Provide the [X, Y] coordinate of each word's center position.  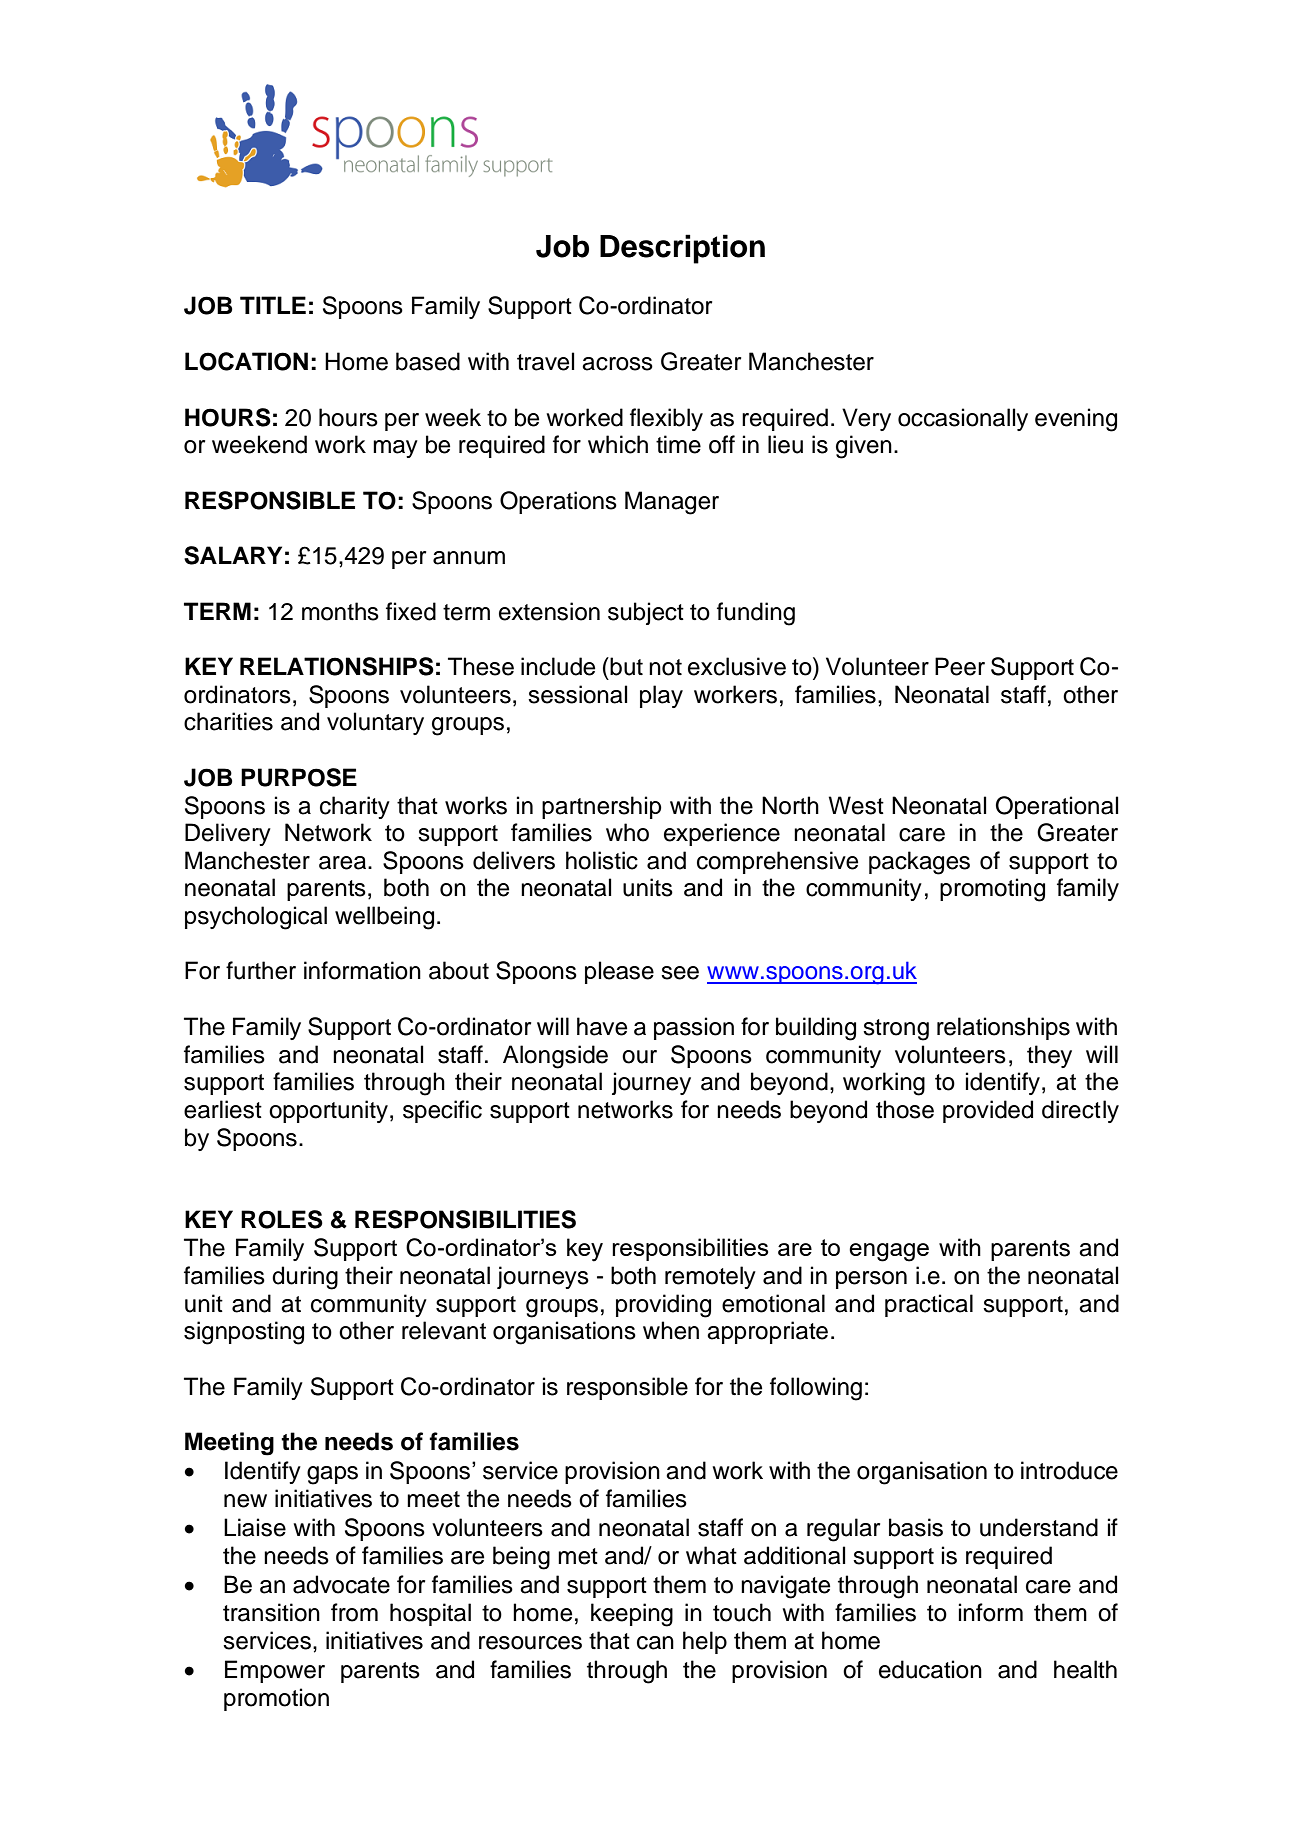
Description [682, 249]
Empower [275, 1671]
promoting [992, 890]
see [680, 973]
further [261, 970]
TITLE [273, 305]
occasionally [963, 419]
